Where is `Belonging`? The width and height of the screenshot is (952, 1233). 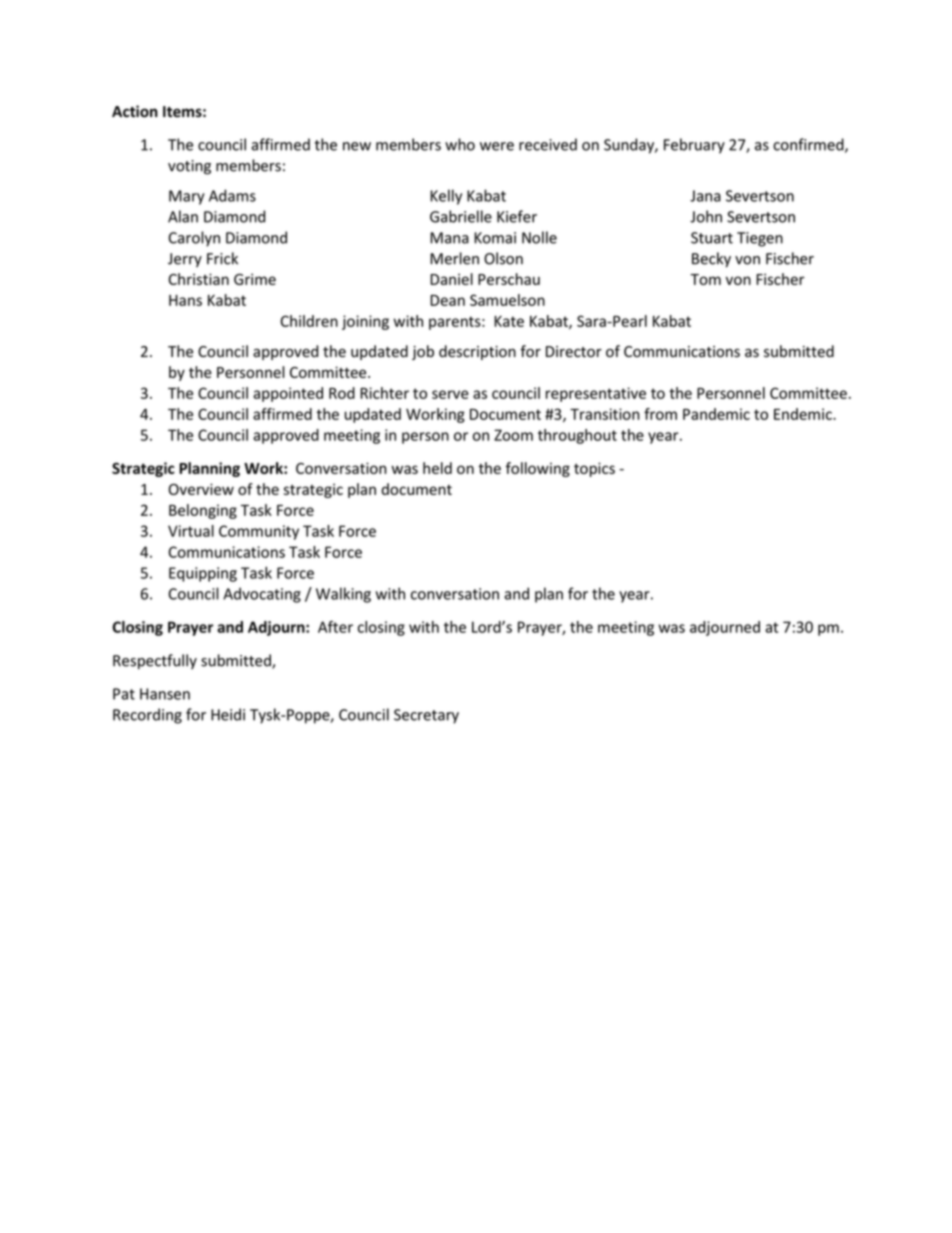 Belonging is located at coordinates (203, 511).
